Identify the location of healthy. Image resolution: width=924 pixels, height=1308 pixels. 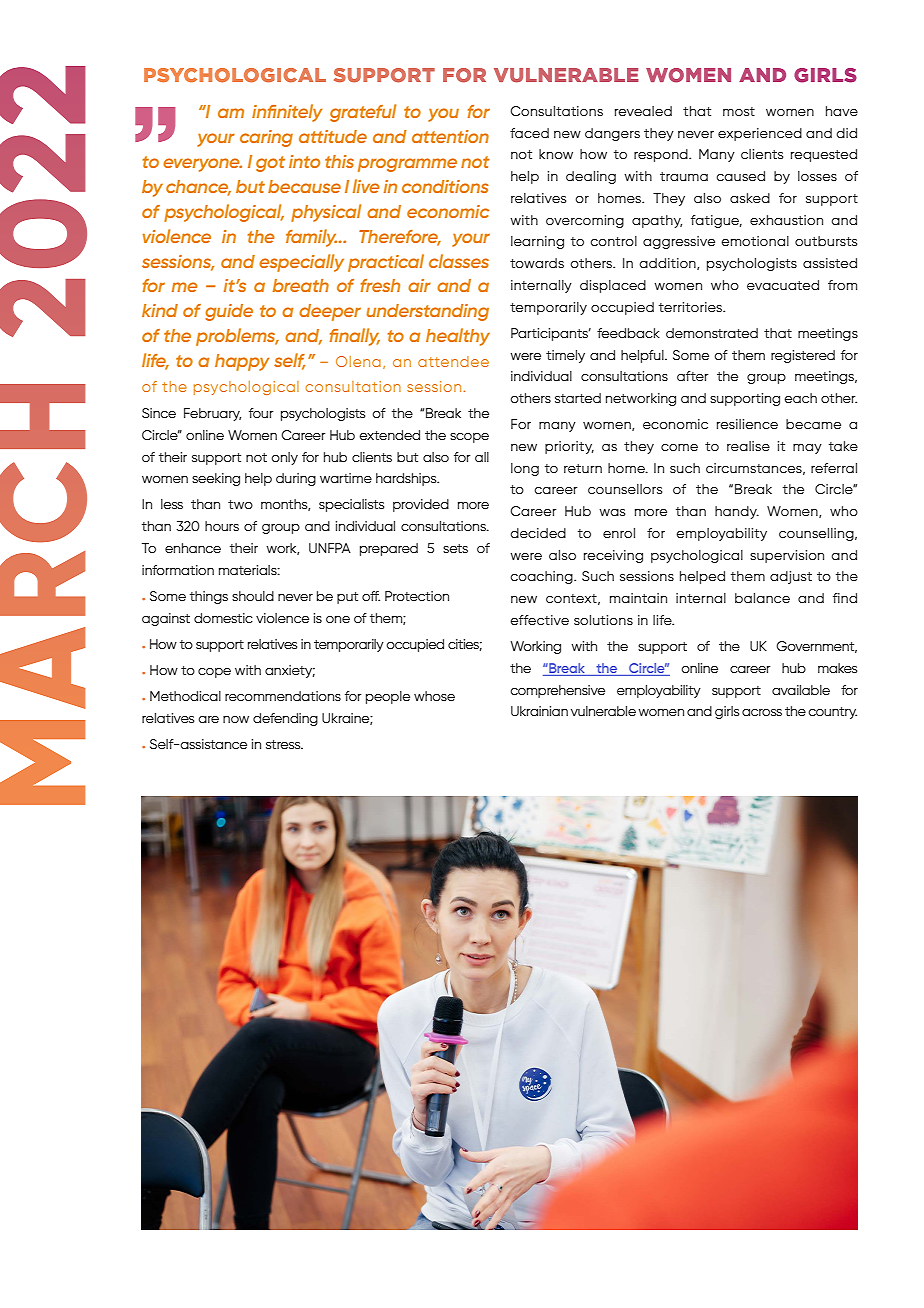
(458, 337).
